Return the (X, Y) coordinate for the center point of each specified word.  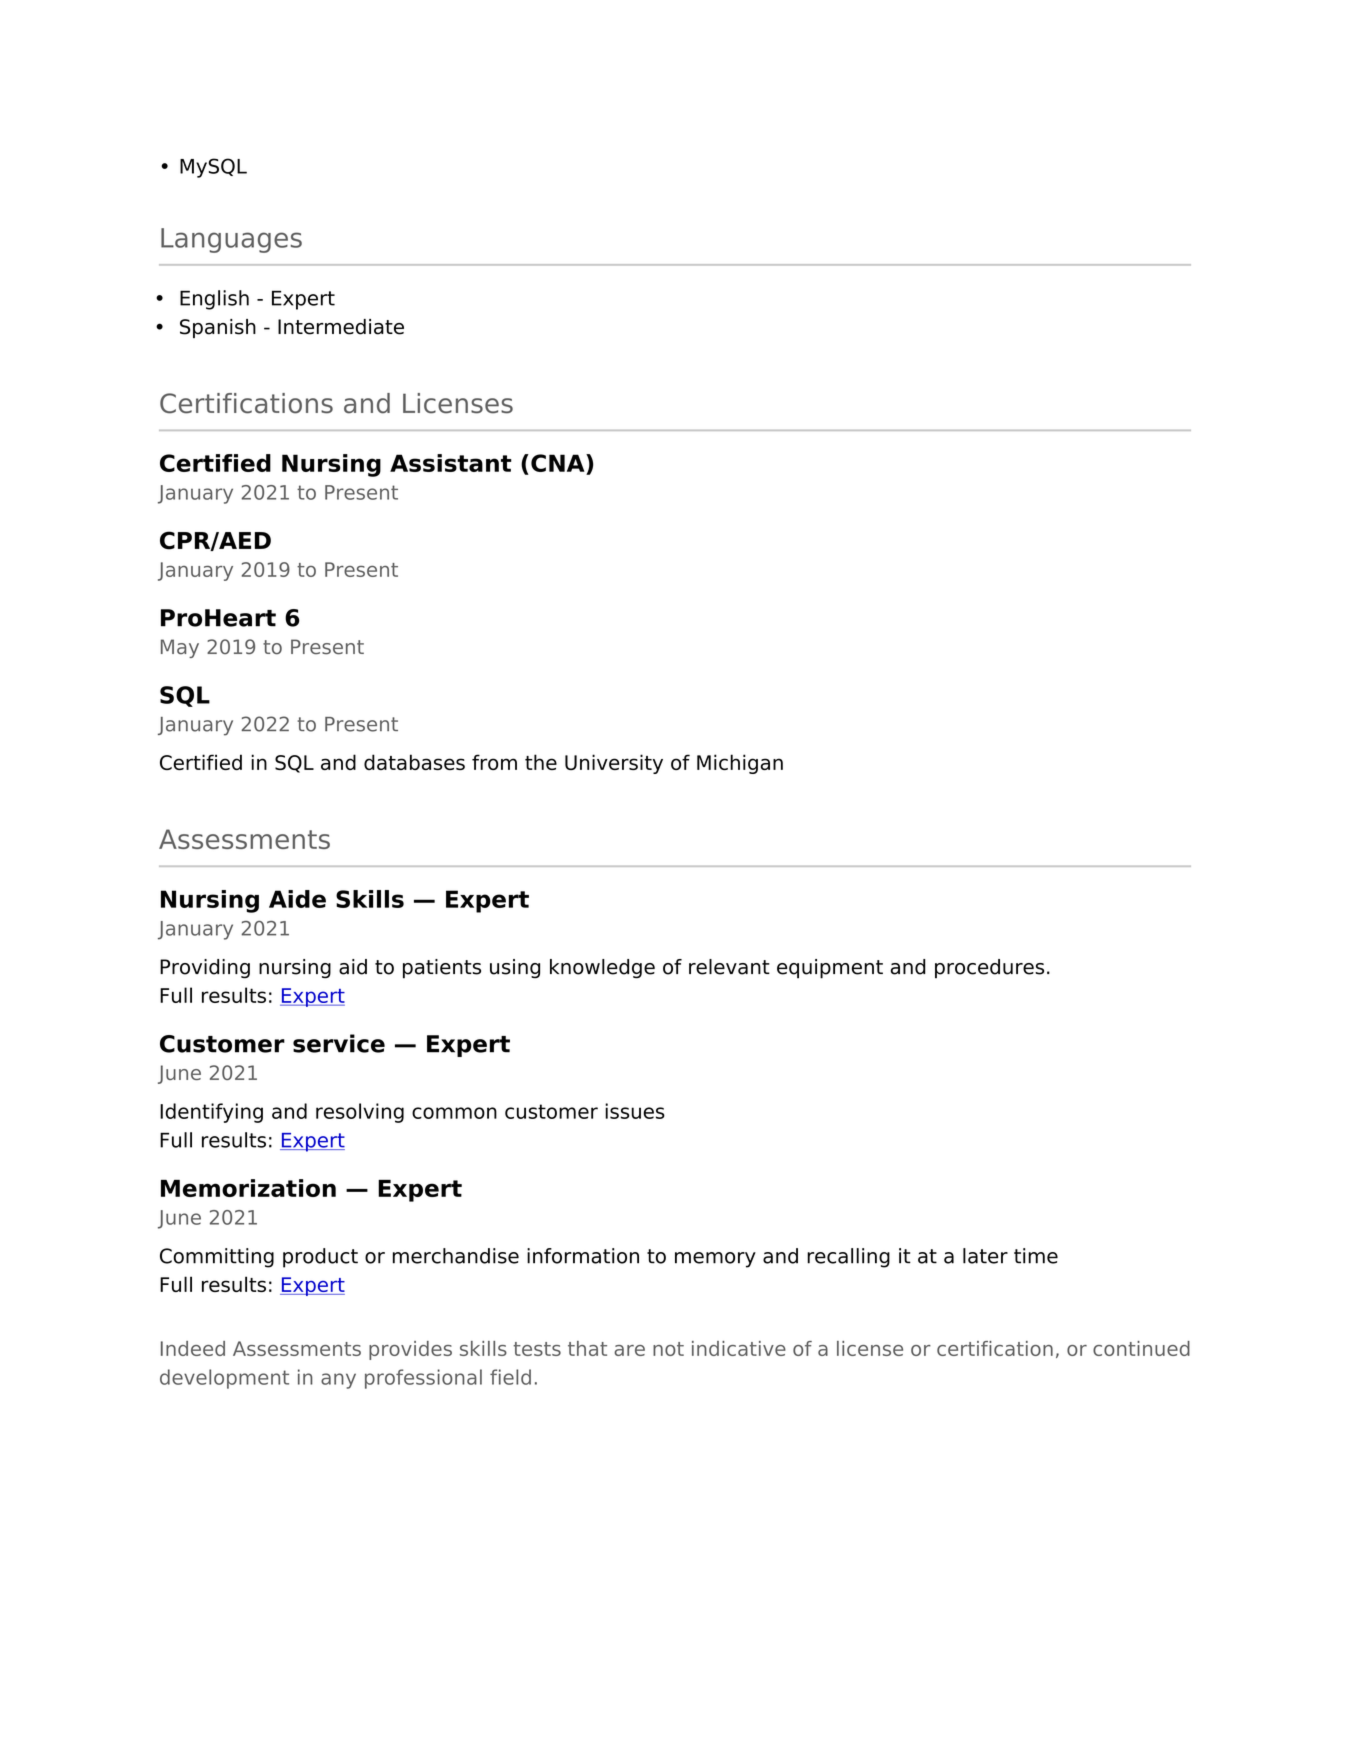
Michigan (740, 764)
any (338, 1381)
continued (1141, 1348)
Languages (231, 240)
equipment (830, 969)
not (668, 1349)
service (339, 1043)
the (541, 762)
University (614, 764)
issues (635, 1111)
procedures (989, 969)
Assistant (451, 463)
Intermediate (341, 327)
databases (414, 762)
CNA (559, 463)
